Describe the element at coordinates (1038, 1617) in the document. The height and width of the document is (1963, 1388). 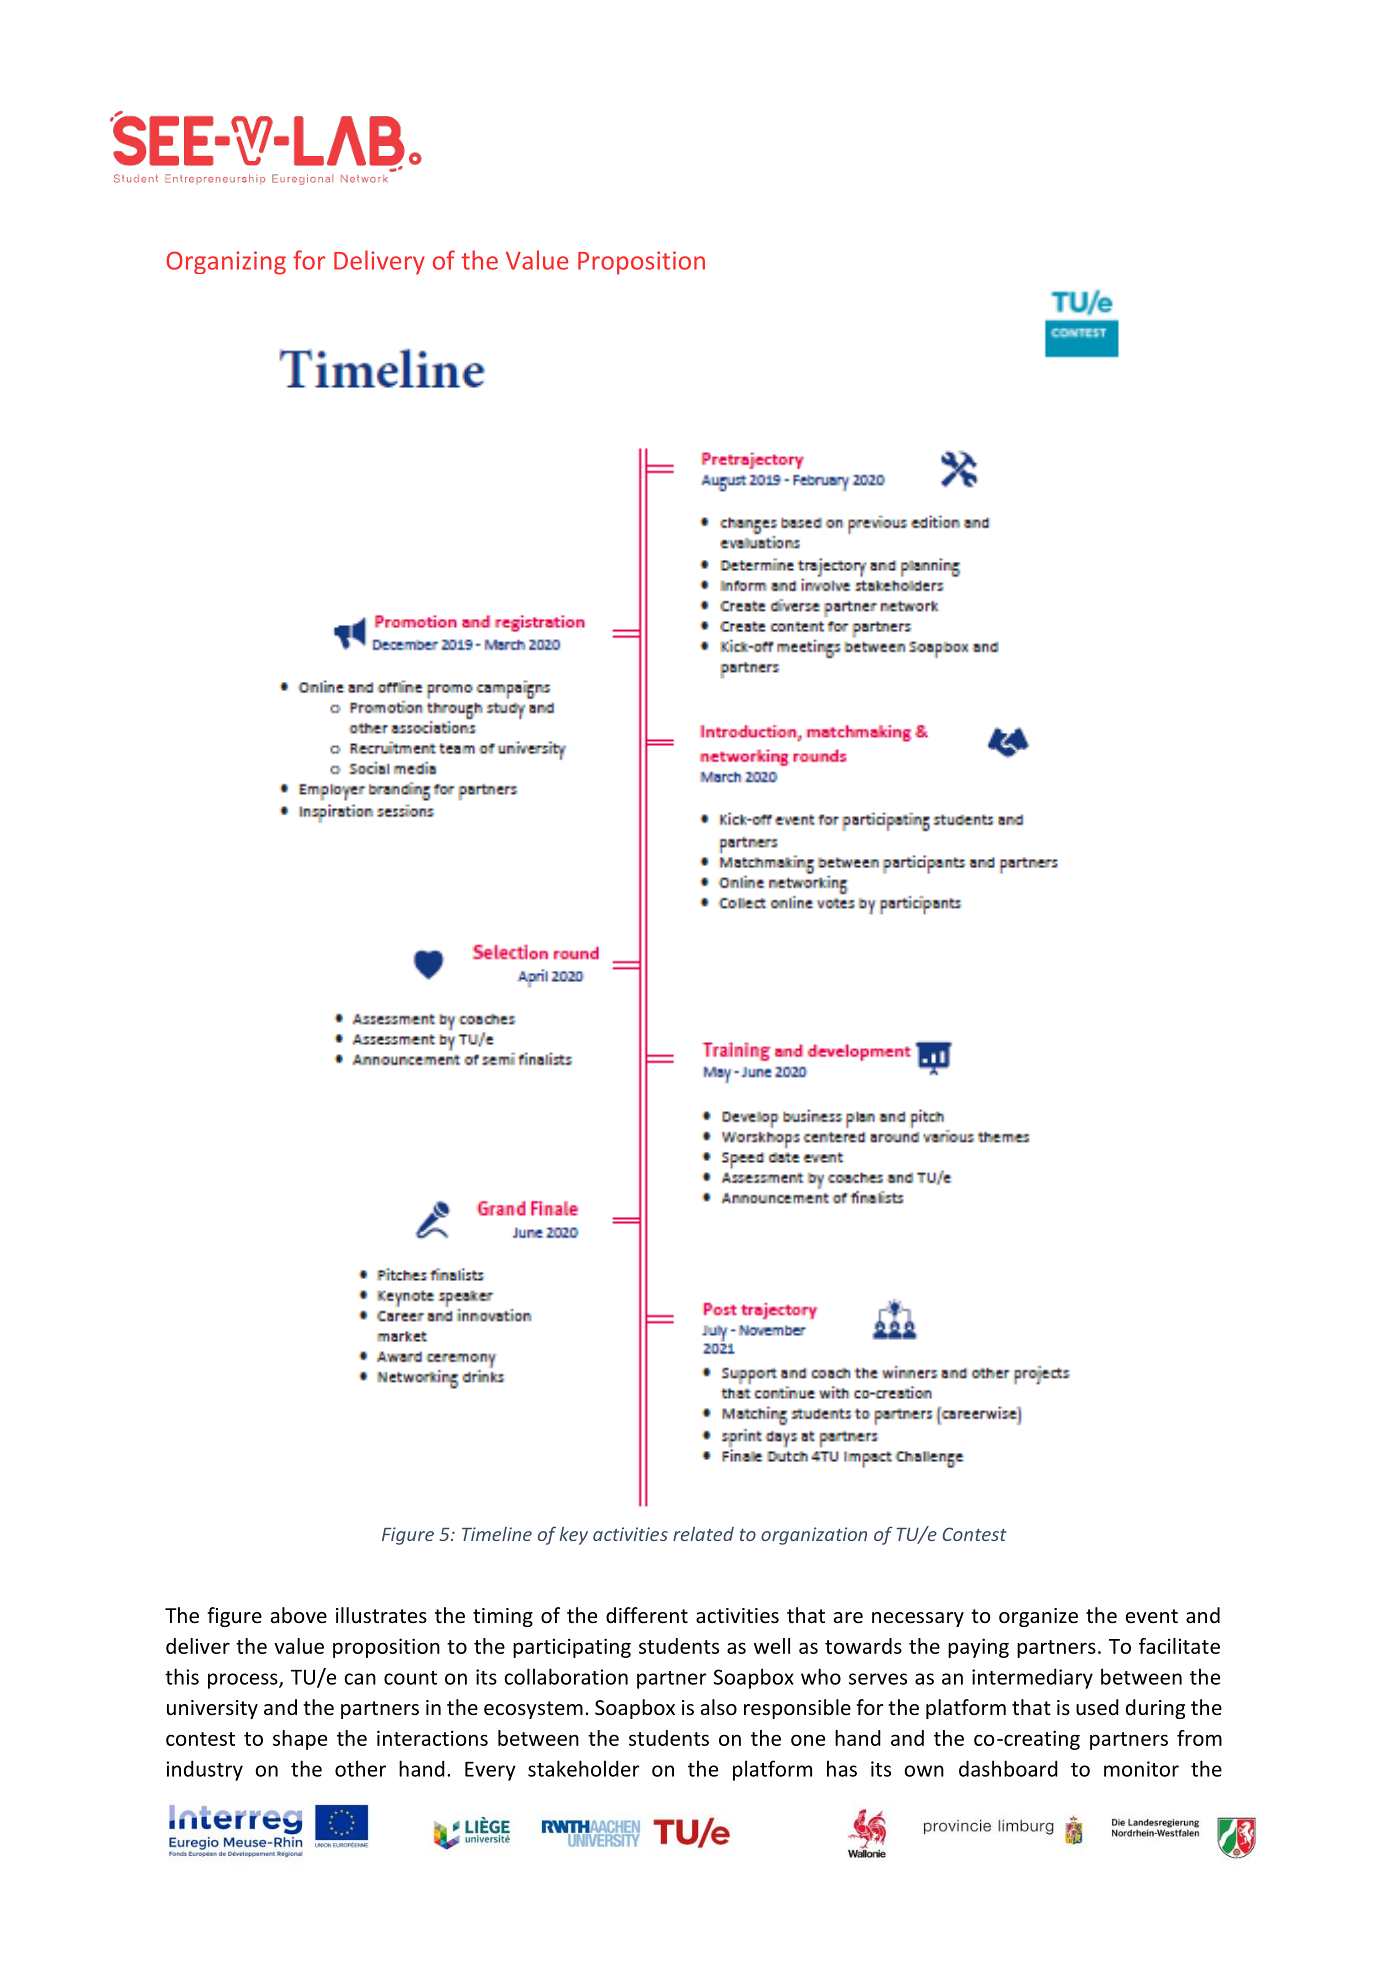
I see `organize` at that location.
